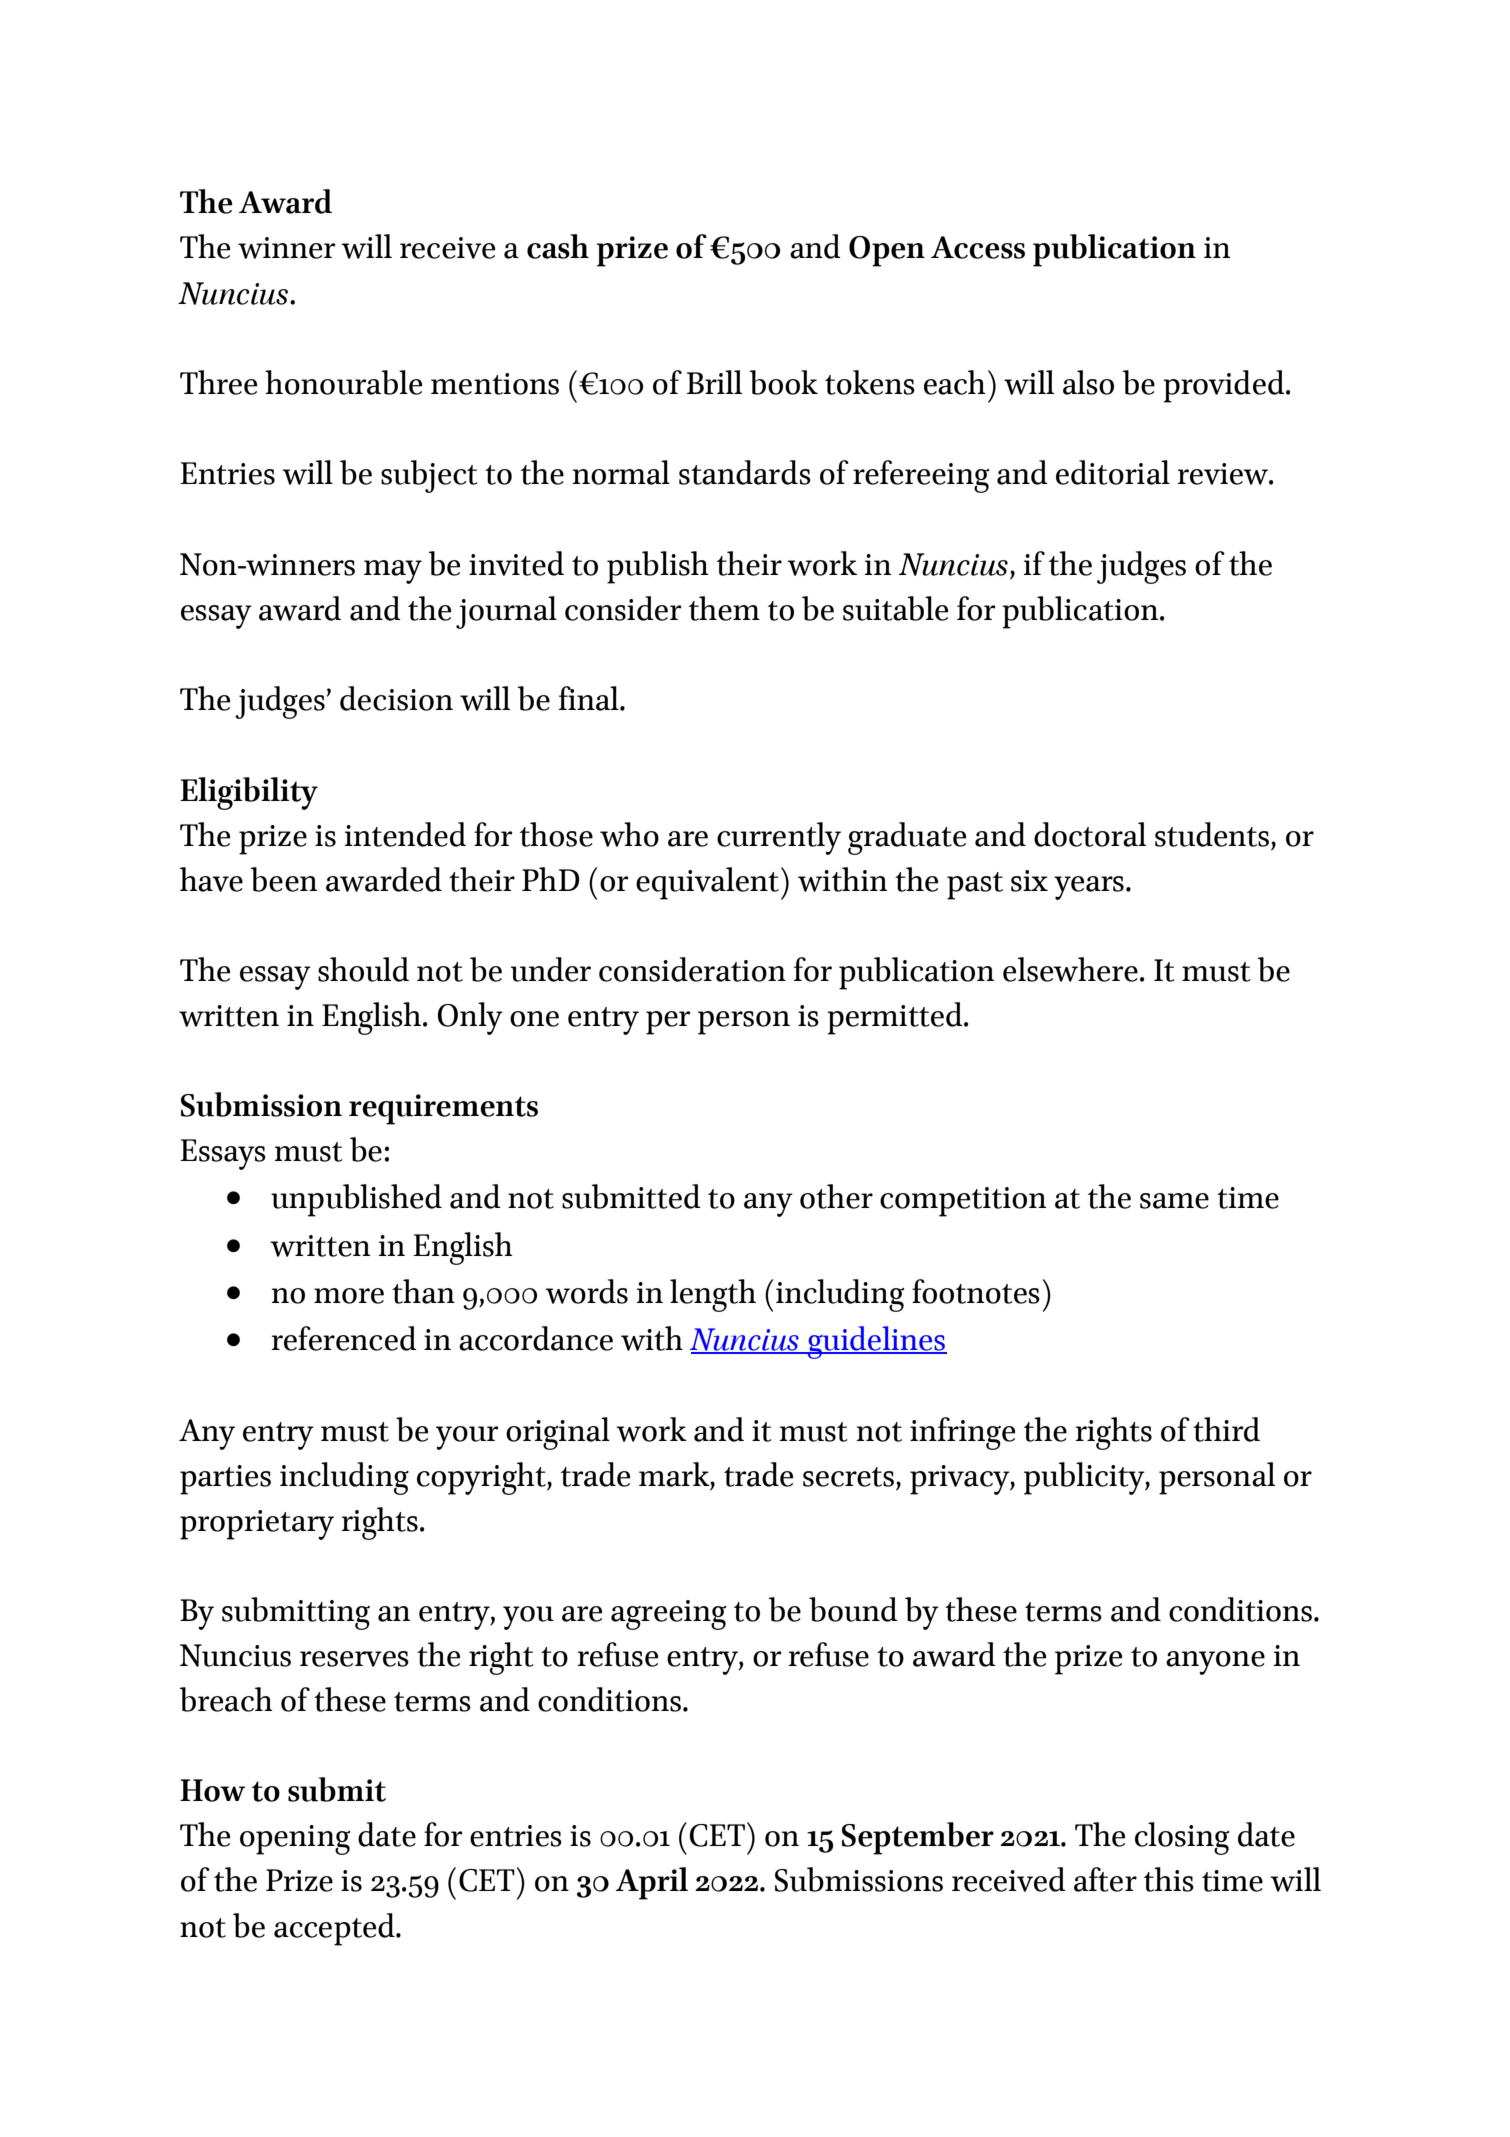 Image resolution: width=1510 pixels, height=2137 pixels. What do you see at coordinates (1226, 1429) in the screenshot?
I see `third` at bounding box center [1226, 1429].
